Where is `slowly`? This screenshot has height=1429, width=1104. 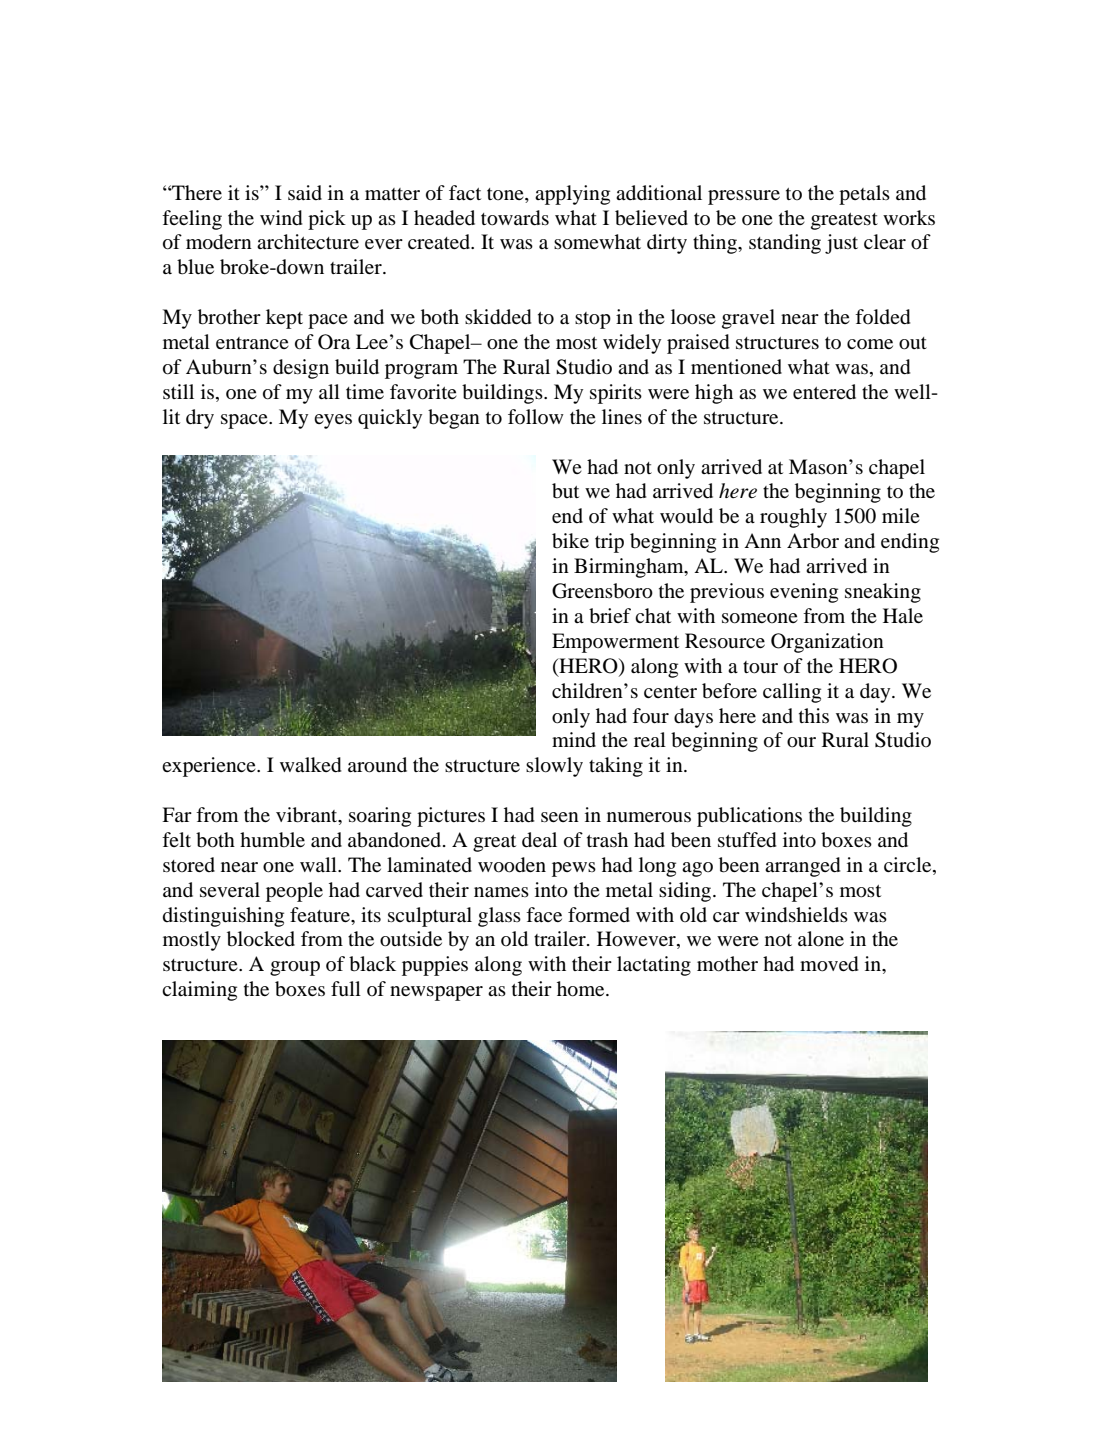
slowly is located at coordinates (554, 767).
